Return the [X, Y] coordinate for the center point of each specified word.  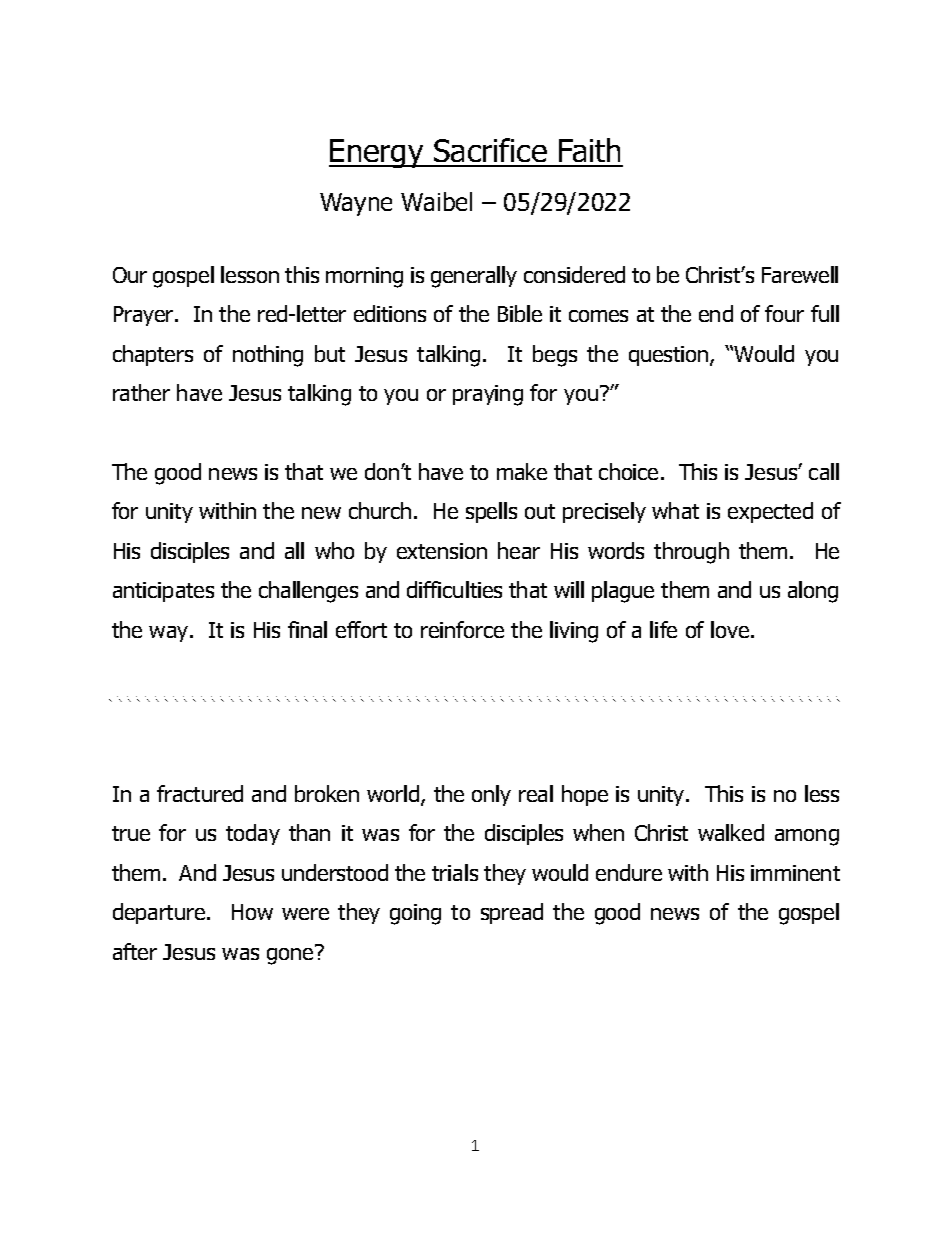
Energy [377, 153]
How [252, 912]
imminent [795, 873]
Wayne [356, 204]
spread [512, 913]
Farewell [800, 274]
